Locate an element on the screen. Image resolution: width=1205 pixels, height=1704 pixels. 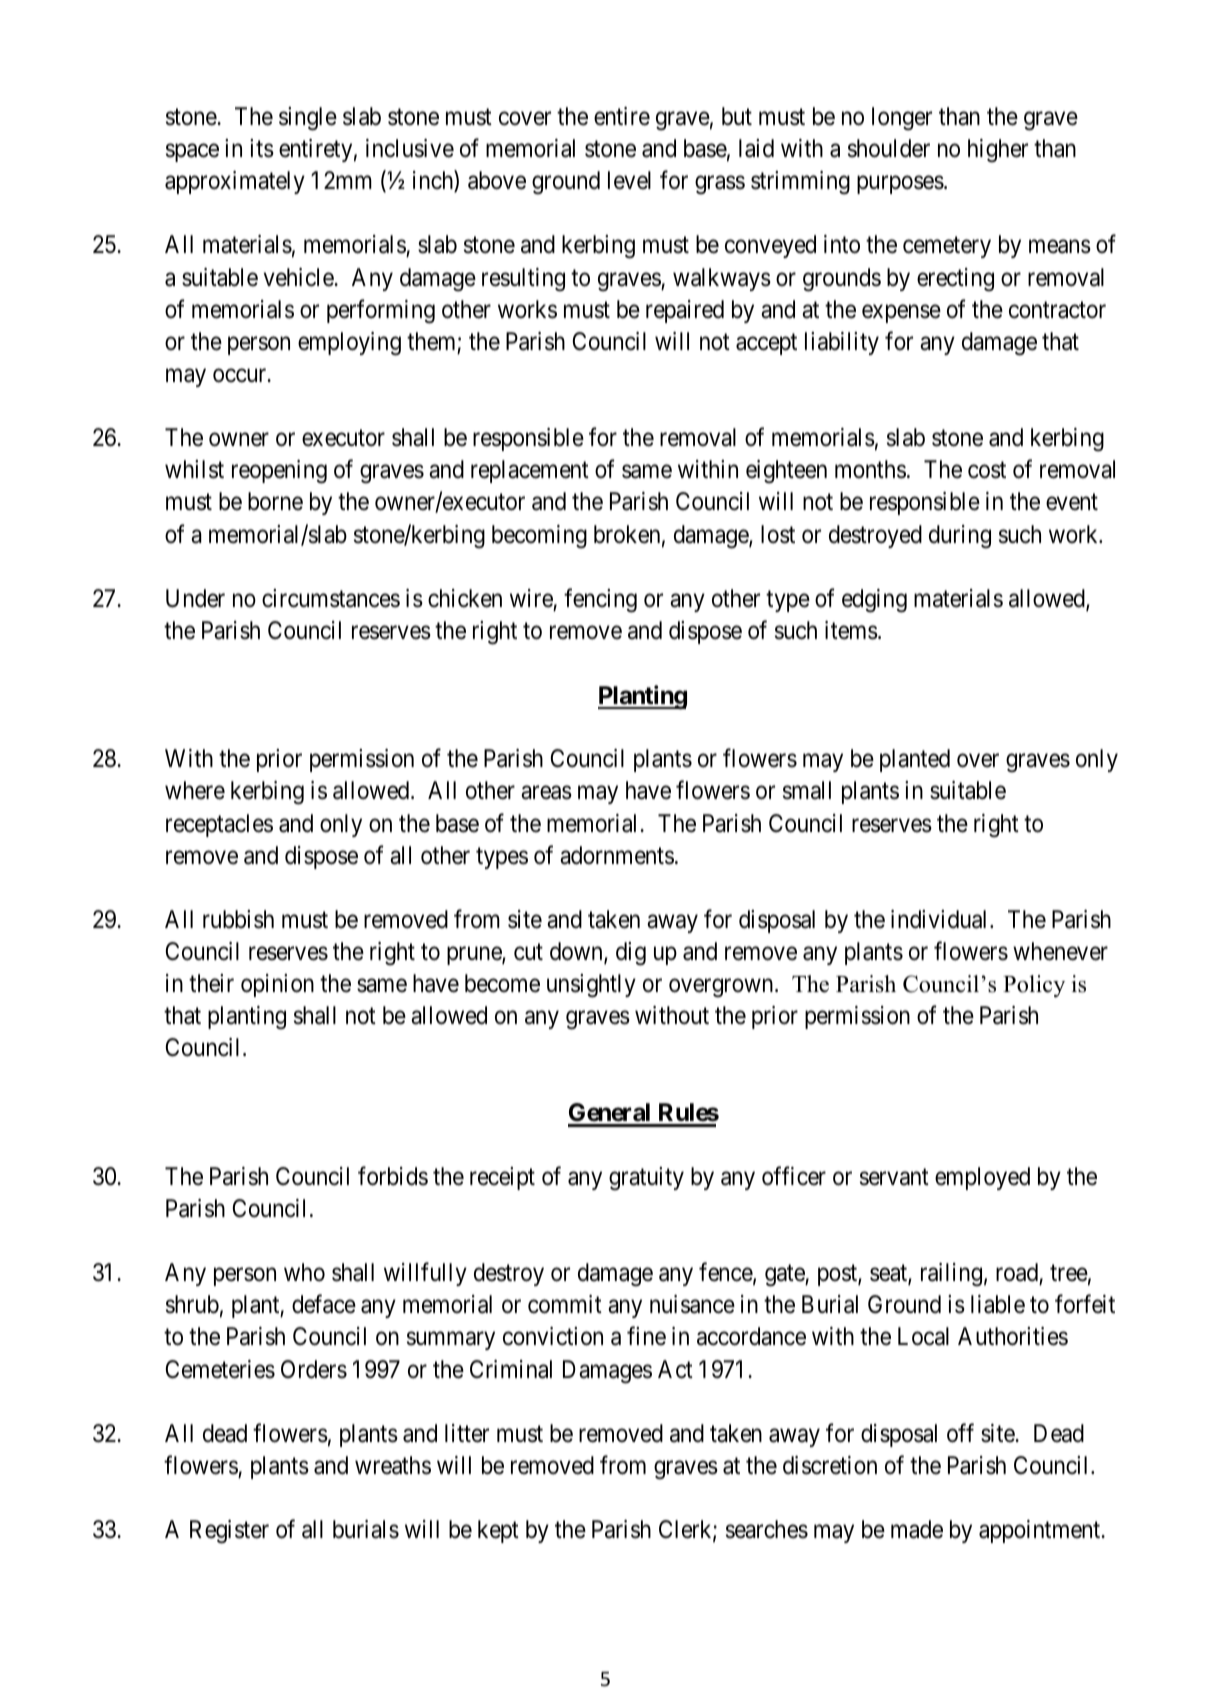
receptacles is located at coordinates (219, 825).
